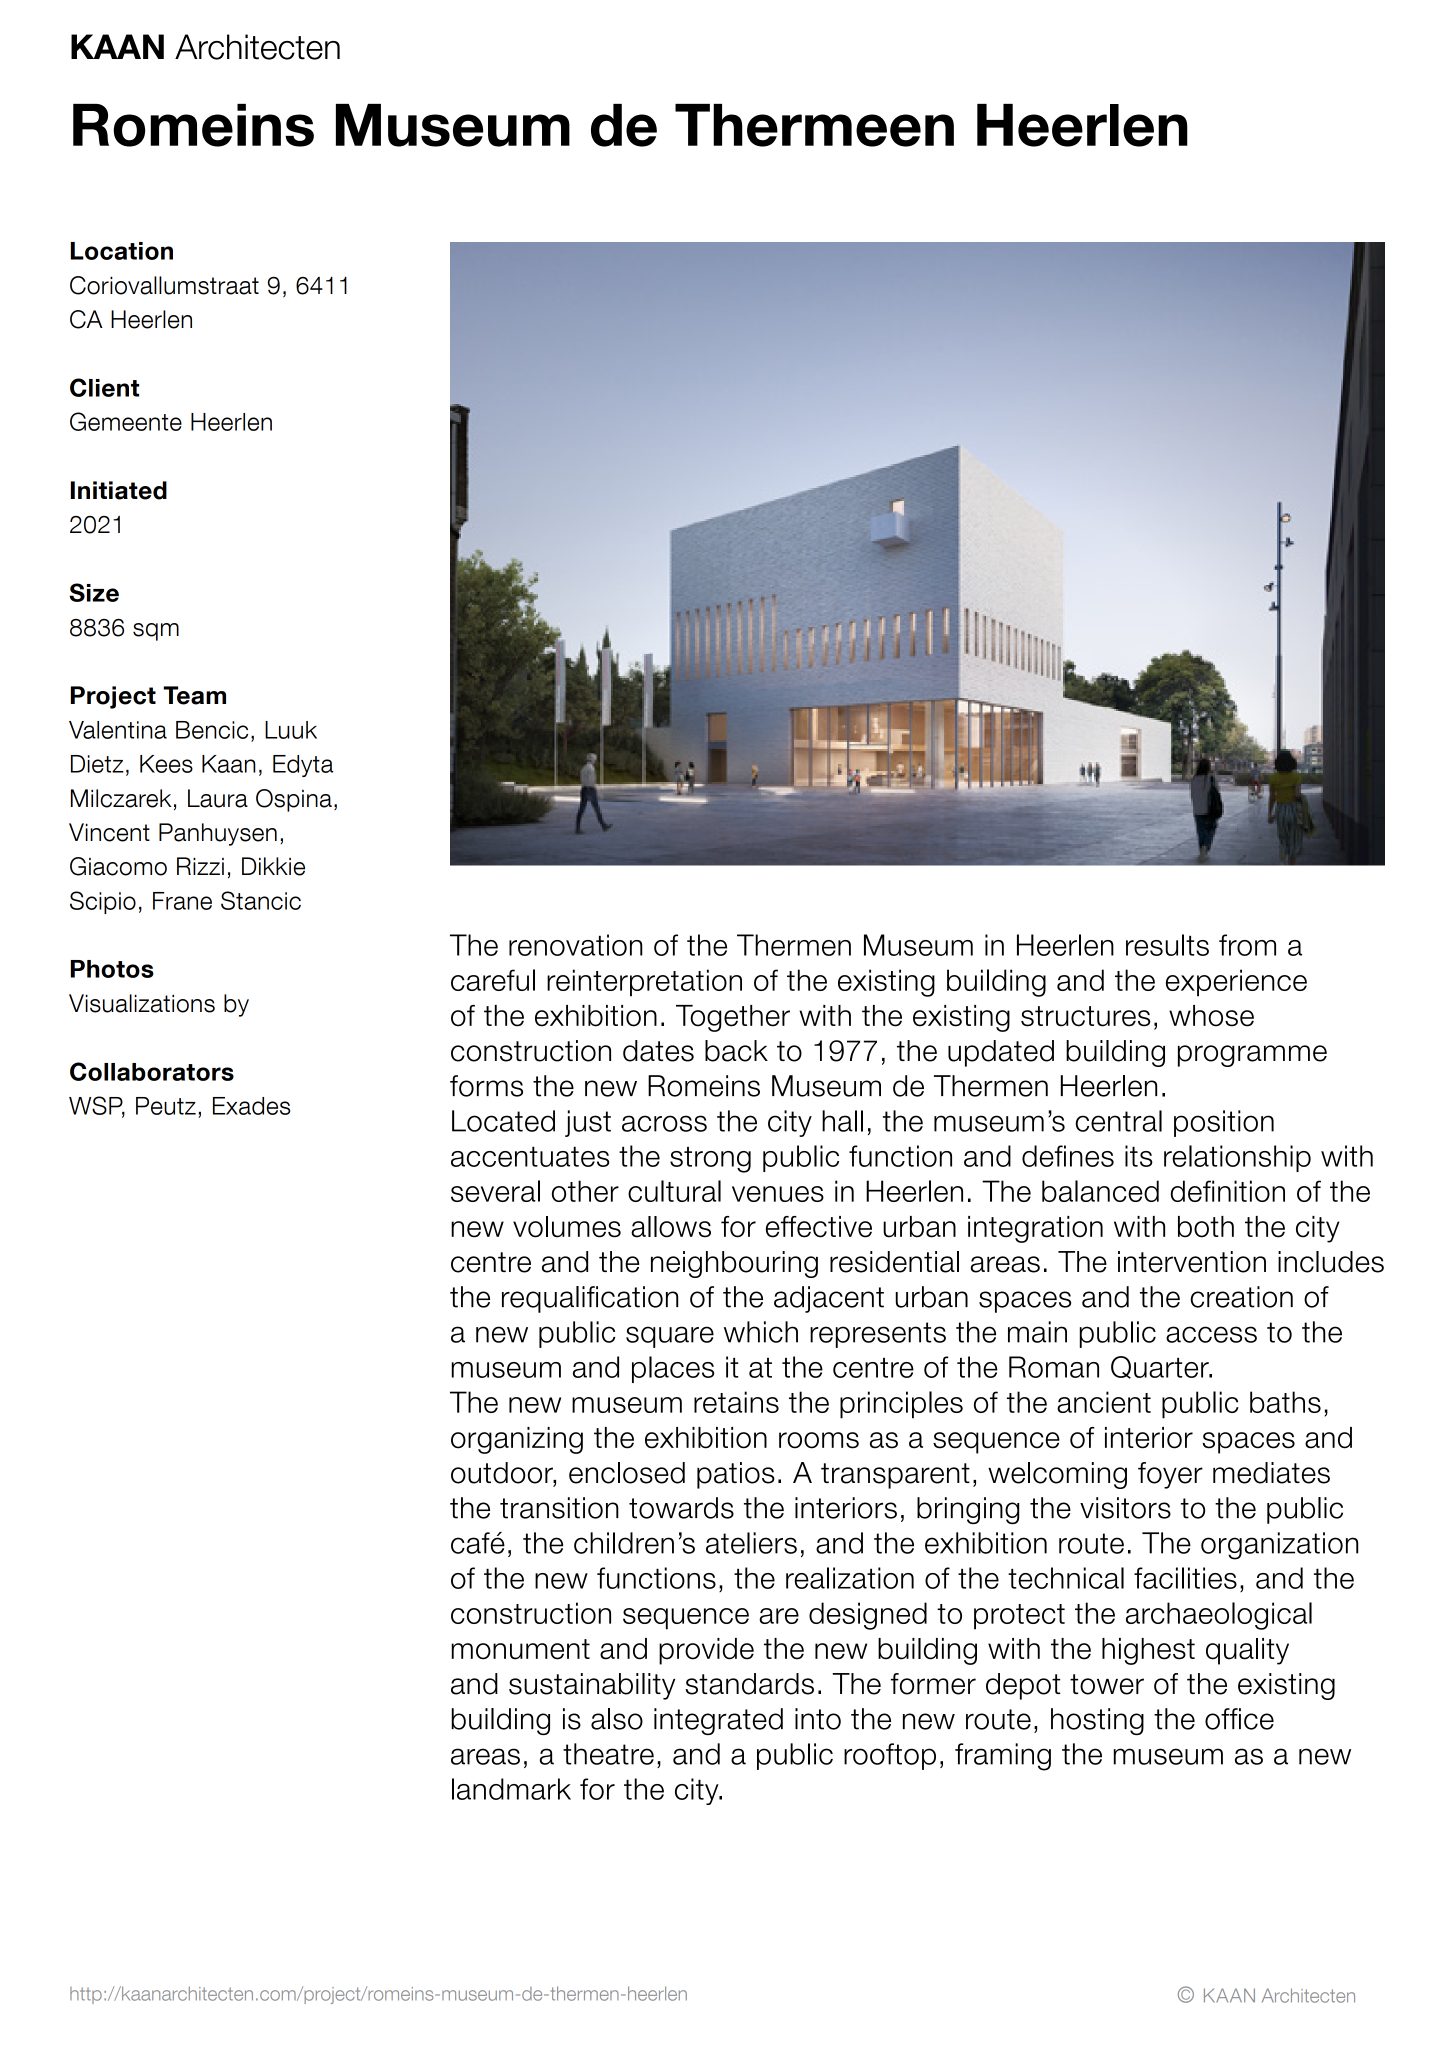  What do you see at coordinates (718, 1721) in the page?
I see `integrated` at bounding box center [718, 1721].
